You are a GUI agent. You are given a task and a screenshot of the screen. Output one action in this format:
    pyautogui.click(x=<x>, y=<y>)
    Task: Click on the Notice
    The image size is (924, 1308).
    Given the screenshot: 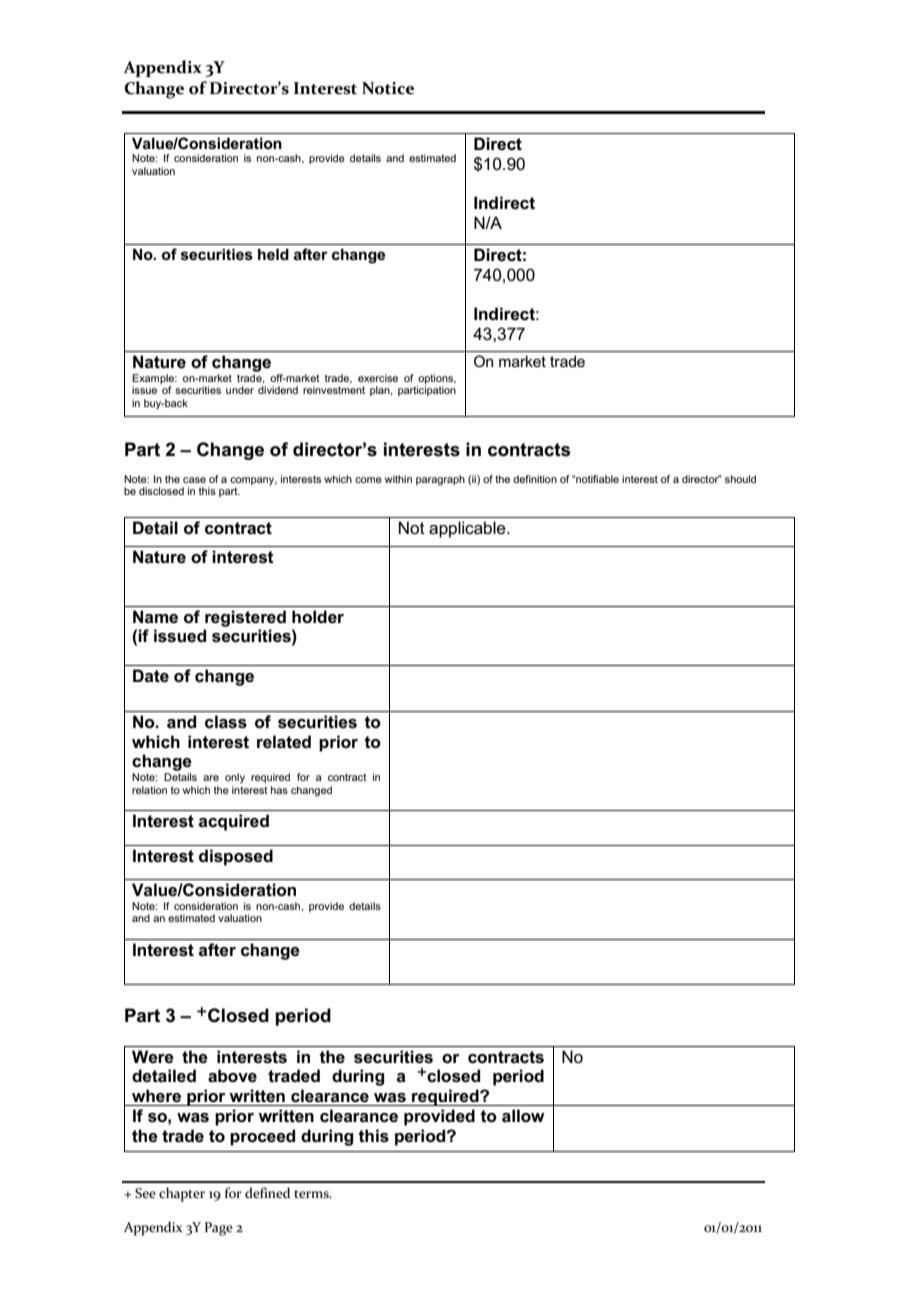 What is the action you would take?
    pyautogui.click(x=388, y=88)
